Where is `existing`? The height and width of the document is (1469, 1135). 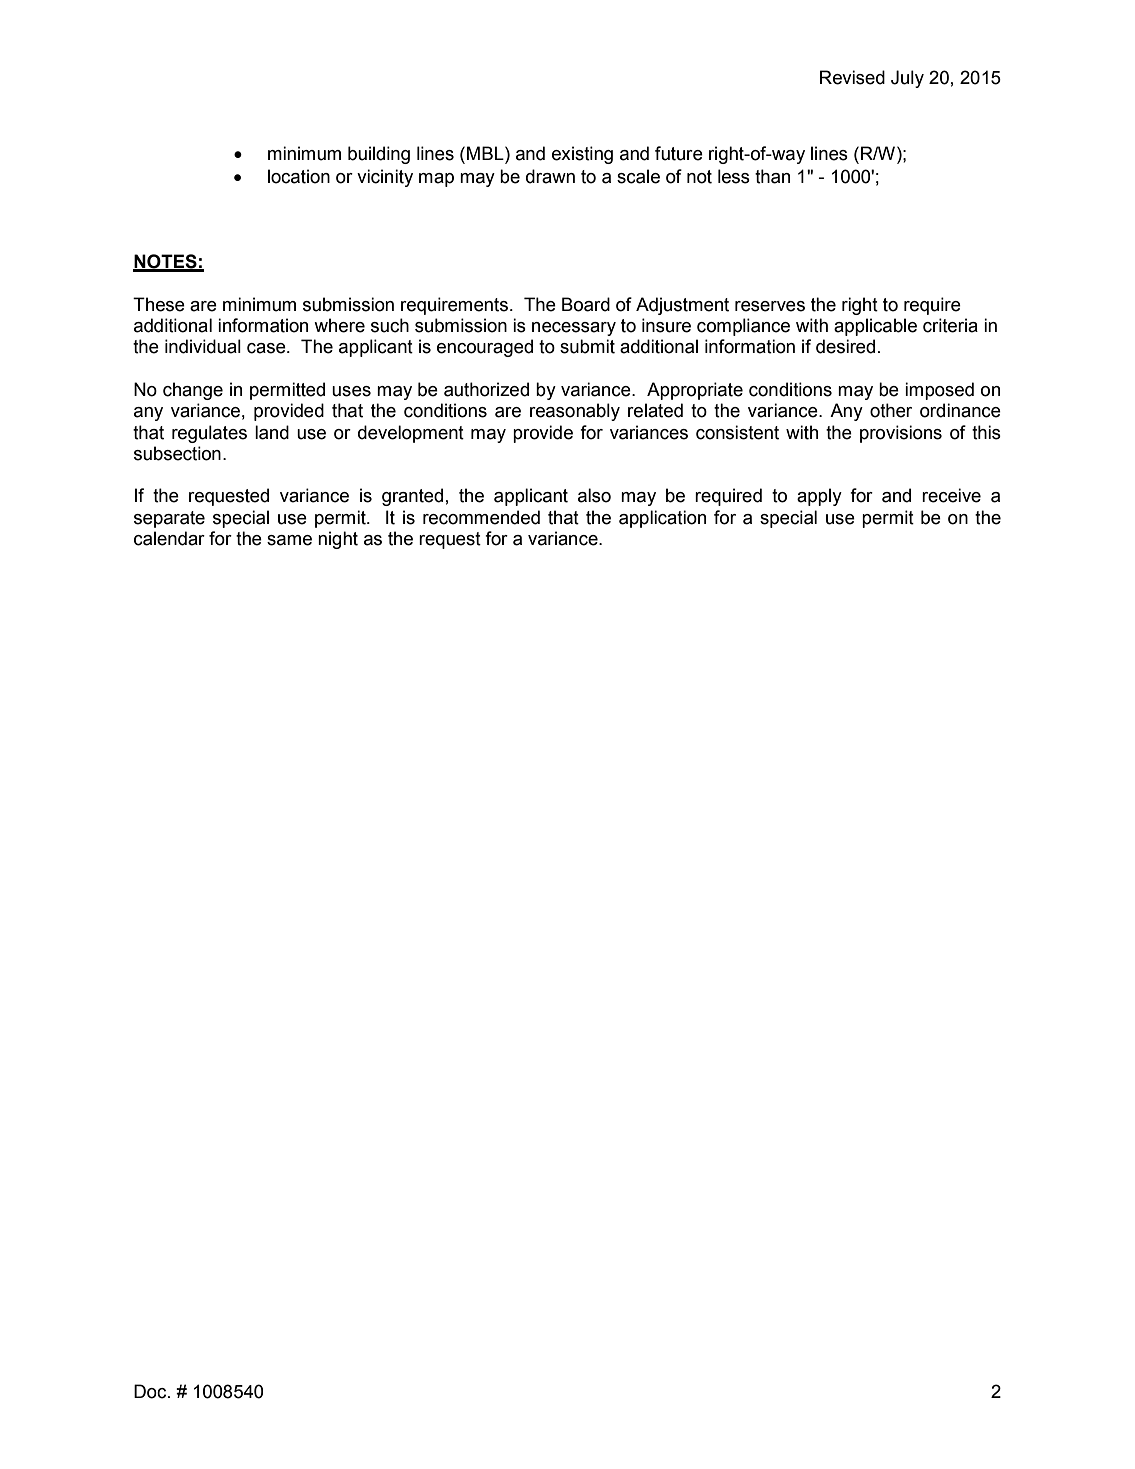
existing is located at coordinates (582, 155).
